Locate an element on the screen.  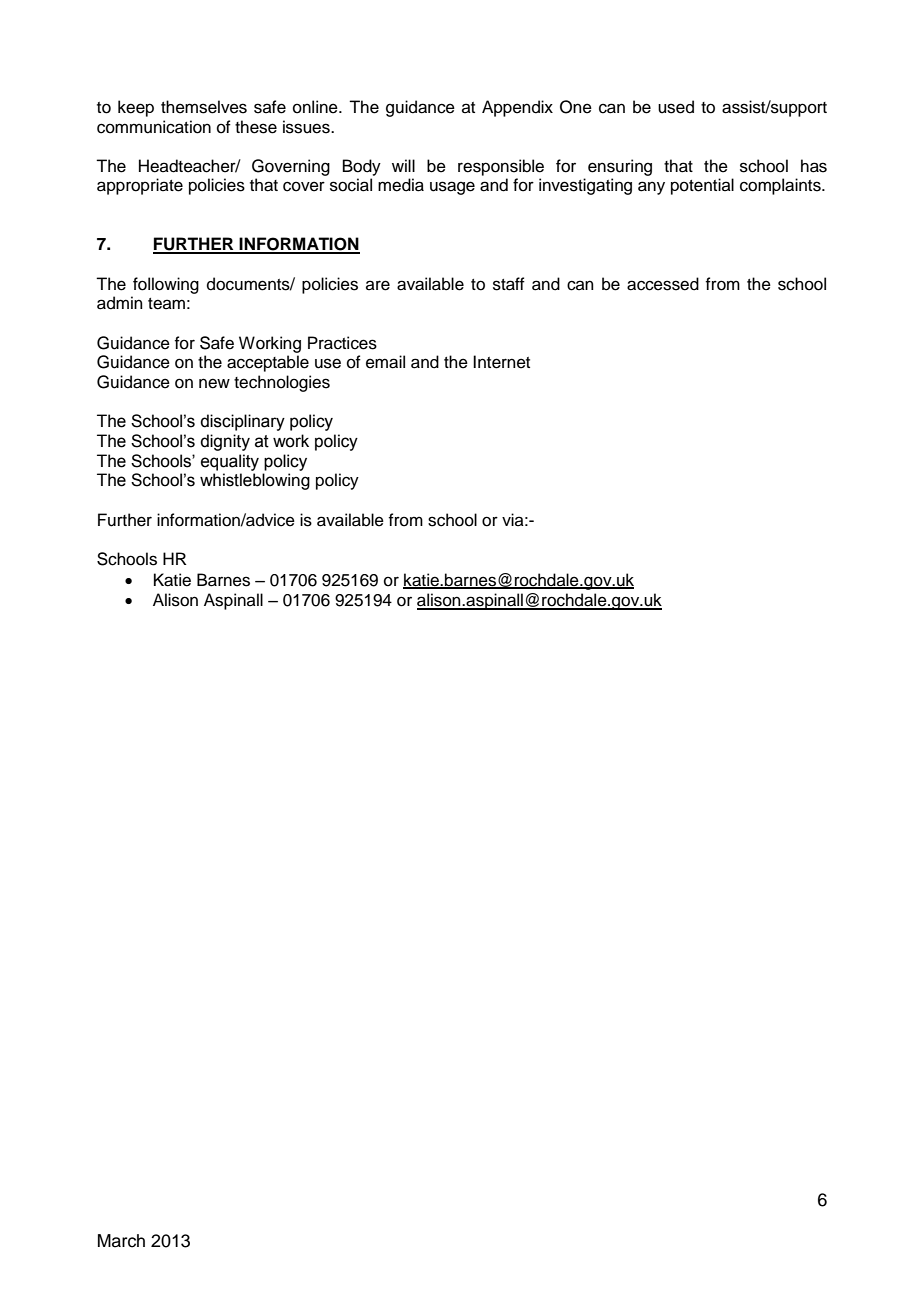
whistleblowing is located at coordinates (255, 481).
